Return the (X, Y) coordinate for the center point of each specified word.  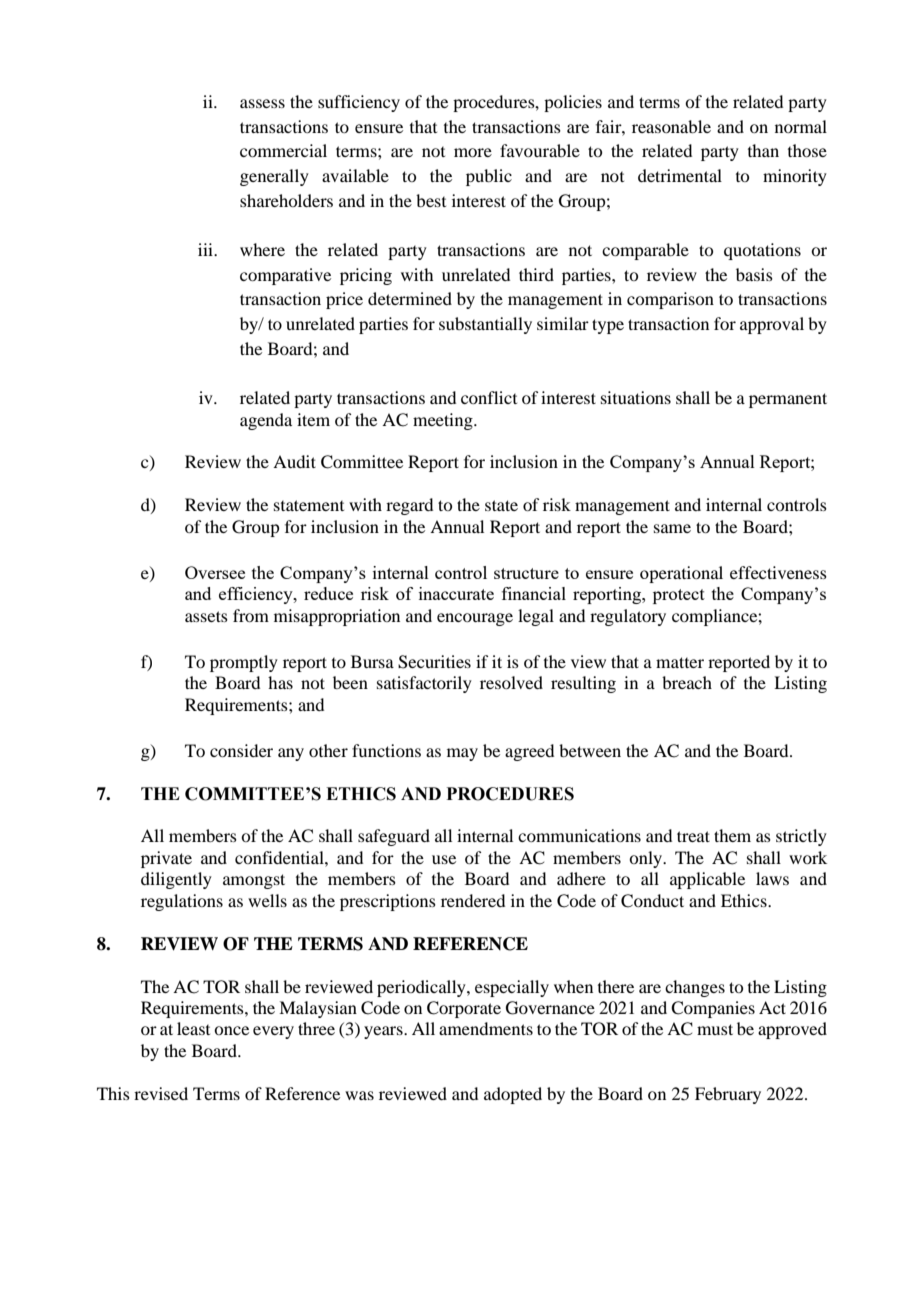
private (166, 859)
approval (772, 325)
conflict (489, 397)
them (732, 835)
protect (679, 596)
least (193, 1028)
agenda (266, 421)
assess (262, 103)
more (473, 152)
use (444, 859)
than (763, 150)
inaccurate (456, 593)
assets (206, 616)
